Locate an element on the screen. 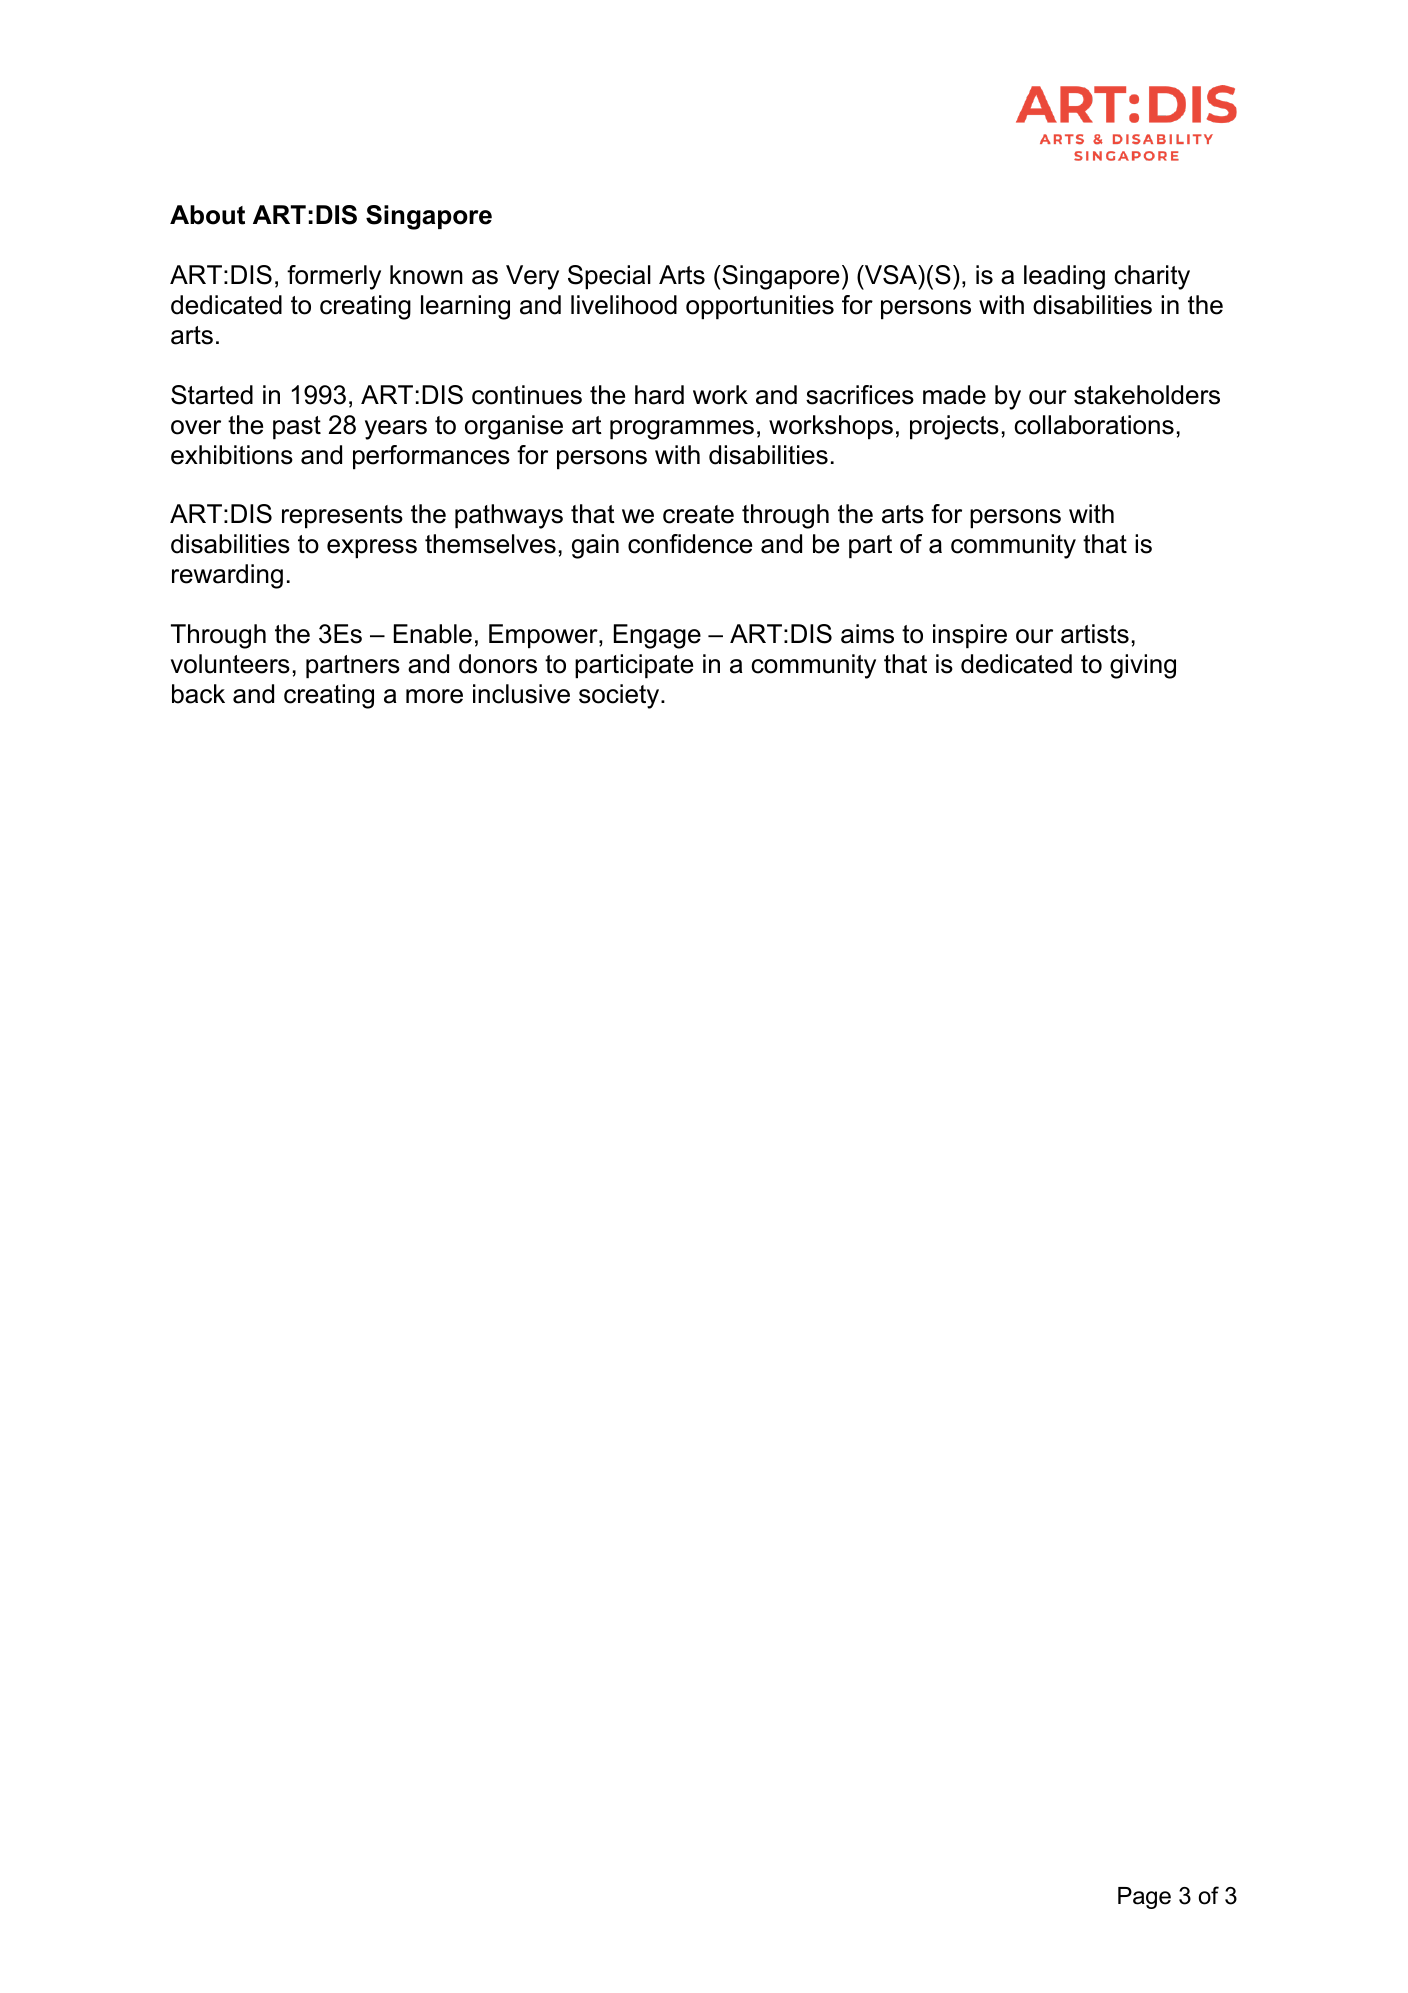 Image resolution: width=1408 pixels, height=1993 pixels. Engage is located at coordinates (657, 636).
